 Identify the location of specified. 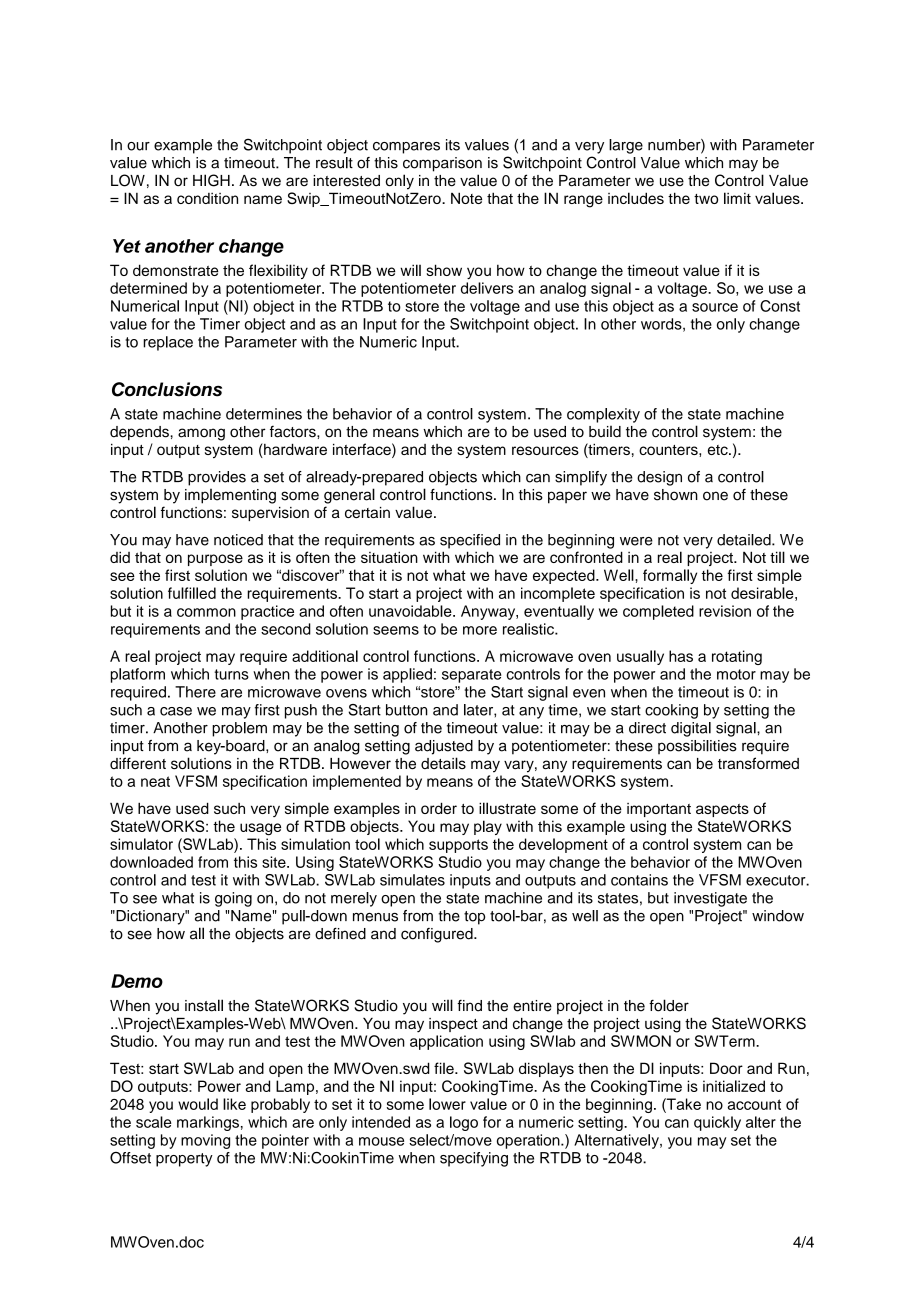
(470, 541).
